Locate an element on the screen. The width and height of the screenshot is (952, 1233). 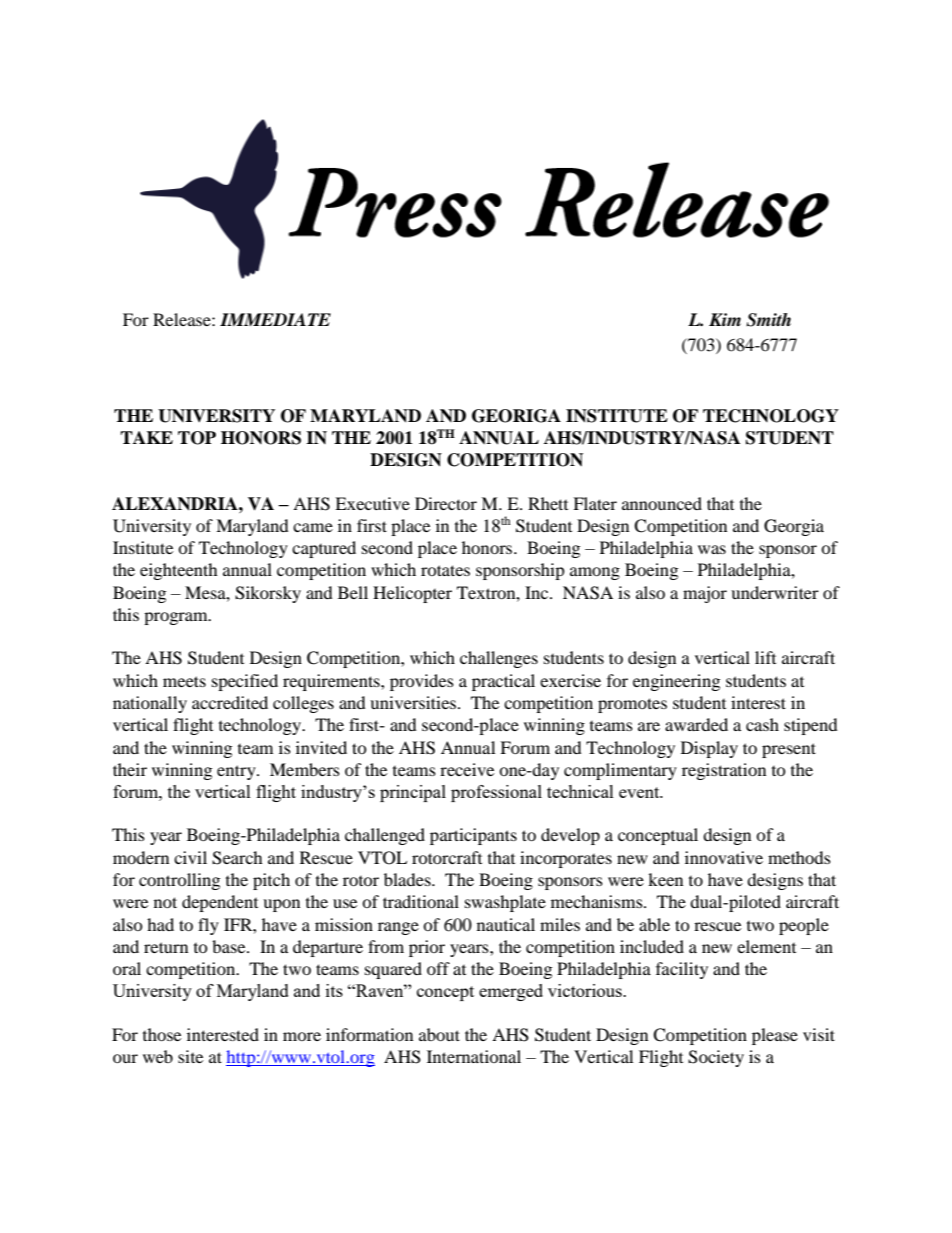
TOP is located at coordinates (197, 438).
